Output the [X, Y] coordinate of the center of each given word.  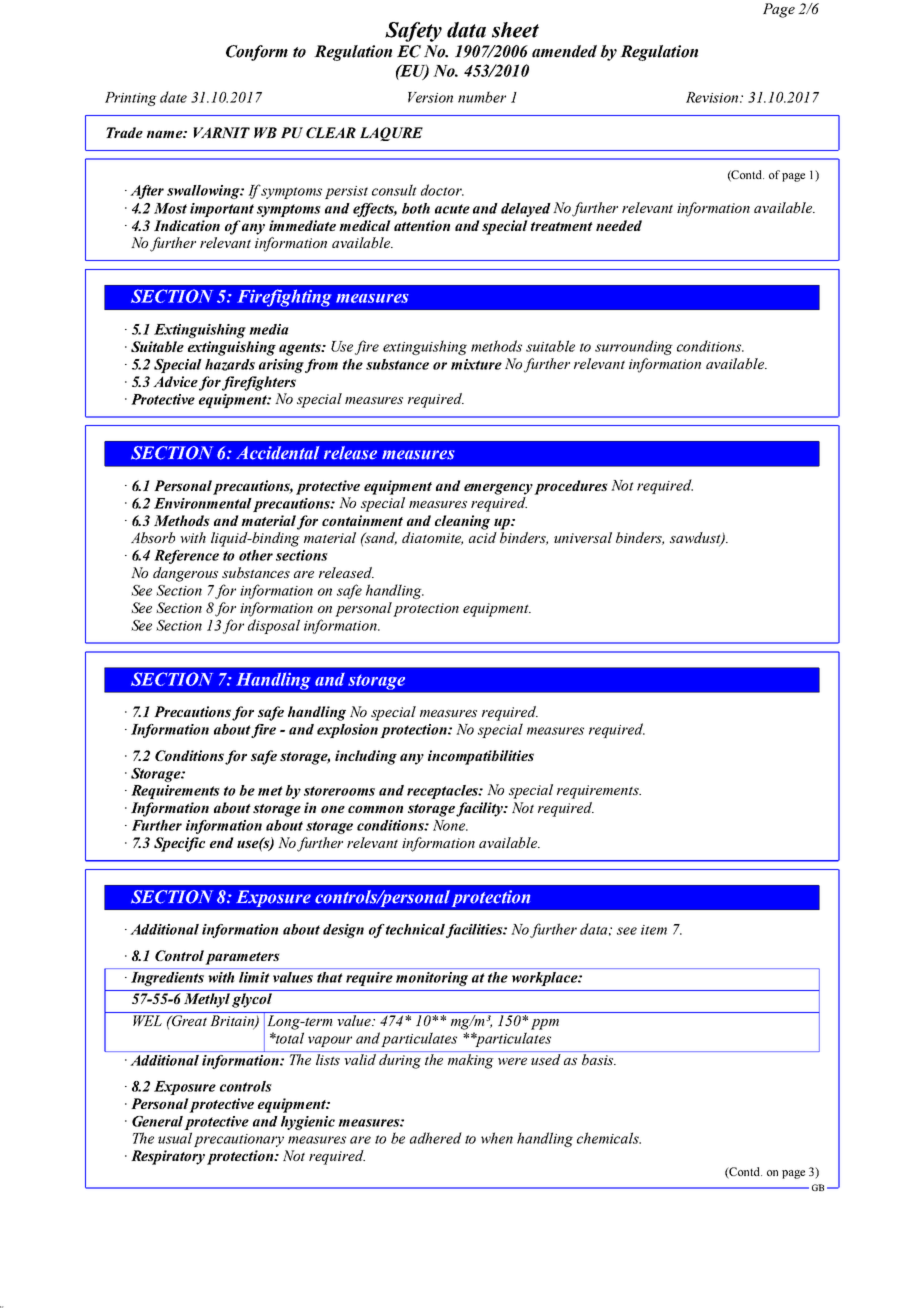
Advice [175, 381]
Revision [713, 97]
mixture [476, 364]
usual [175, 1138]
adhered [436, 1138]
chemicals [609, 1138]
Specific [179, 844]
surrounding [634, 347]
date [173, 97]
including [366, 757]
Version [430, 97]
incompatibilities [481, 757]
